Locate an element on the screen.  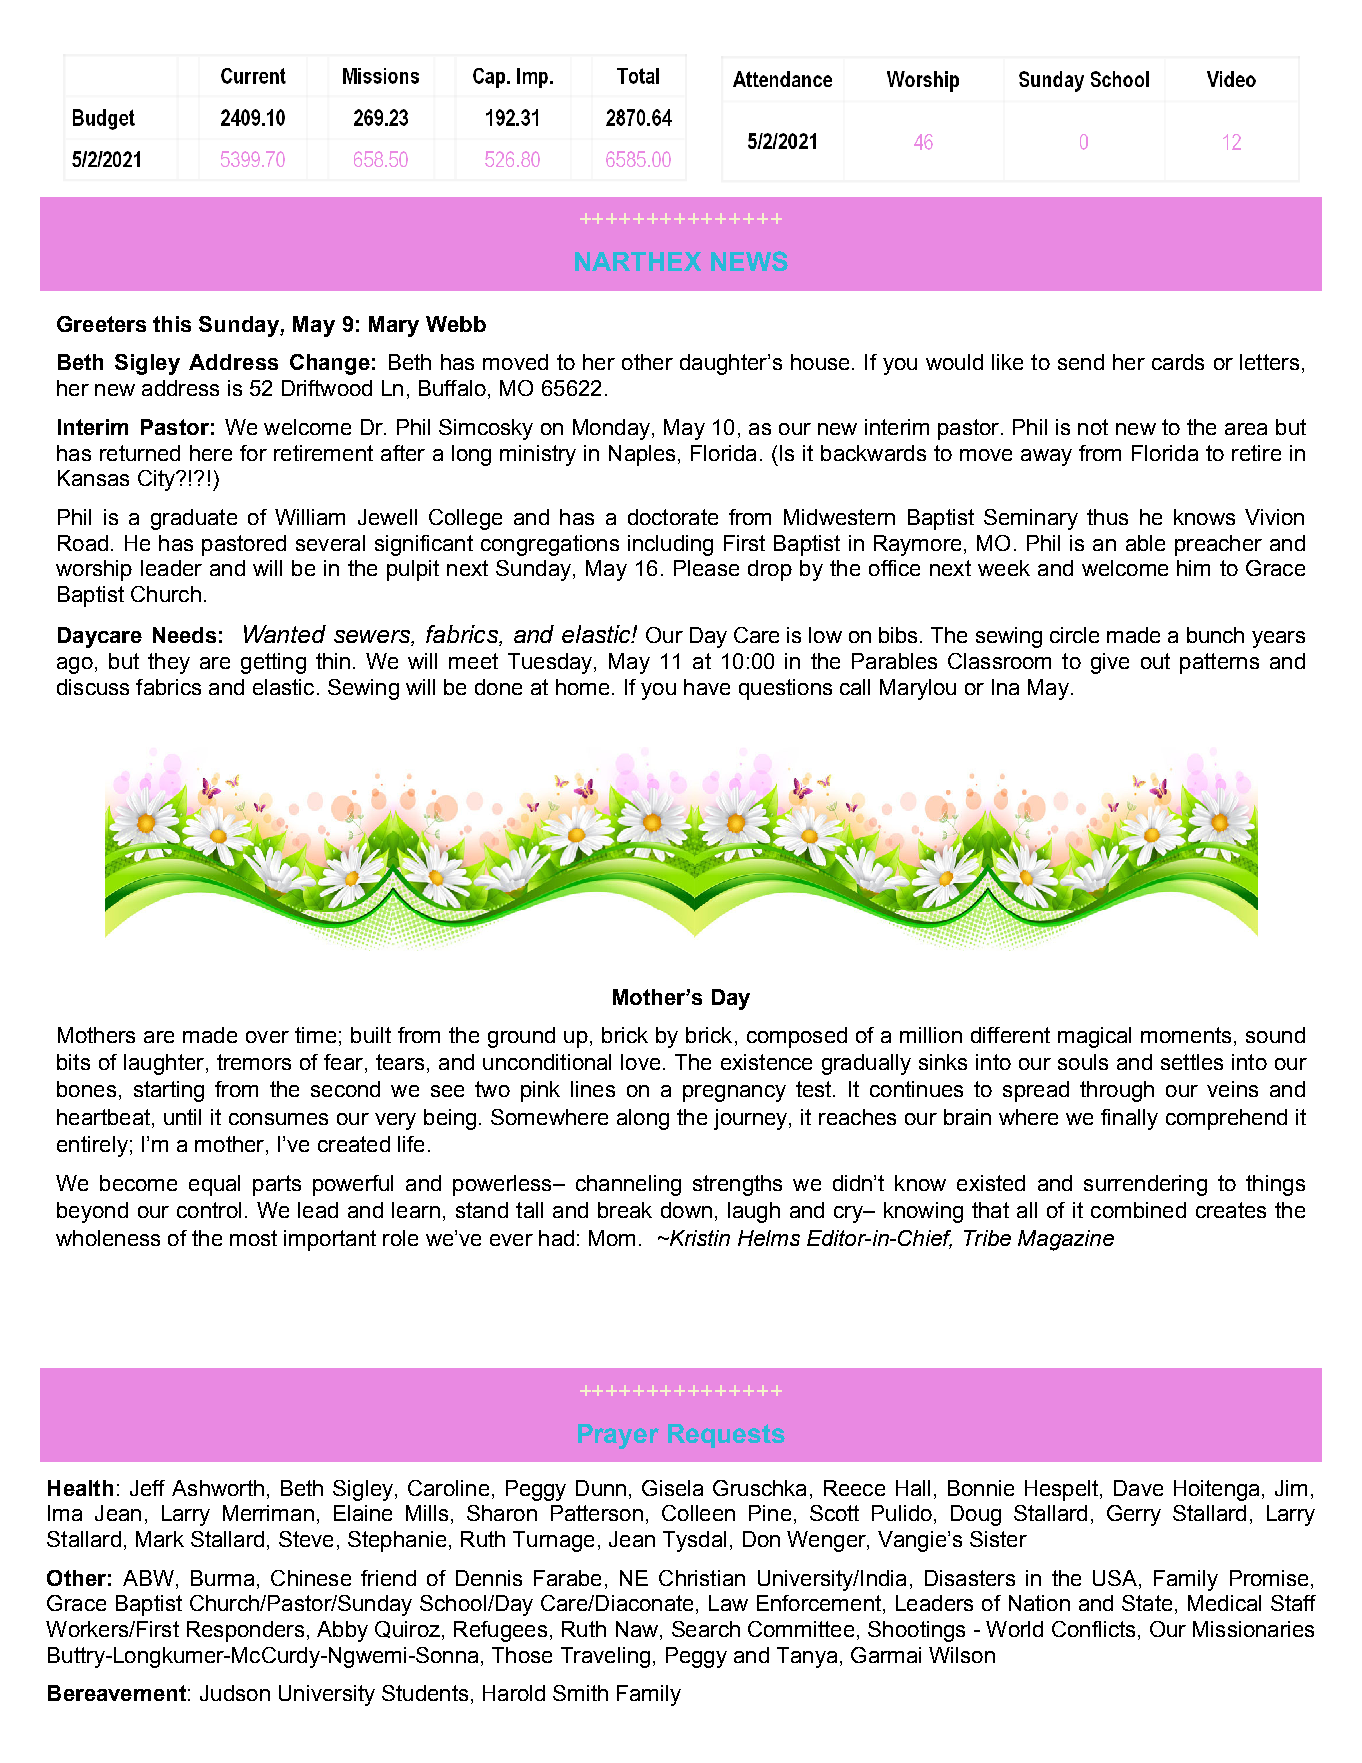
Current is located at coordinates (253, 76).
